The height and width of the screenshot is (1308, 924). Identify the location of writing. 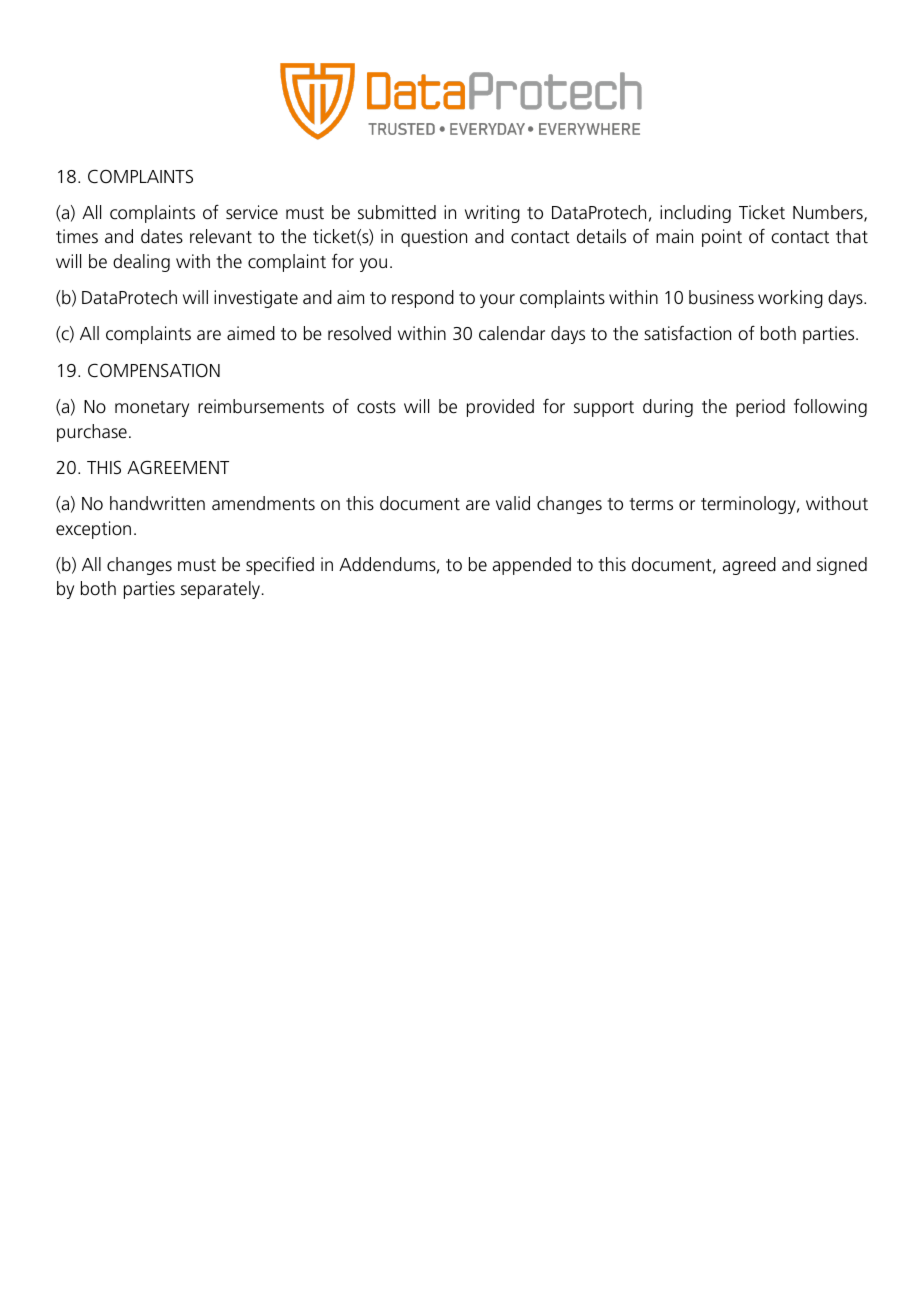
(492, 214).
